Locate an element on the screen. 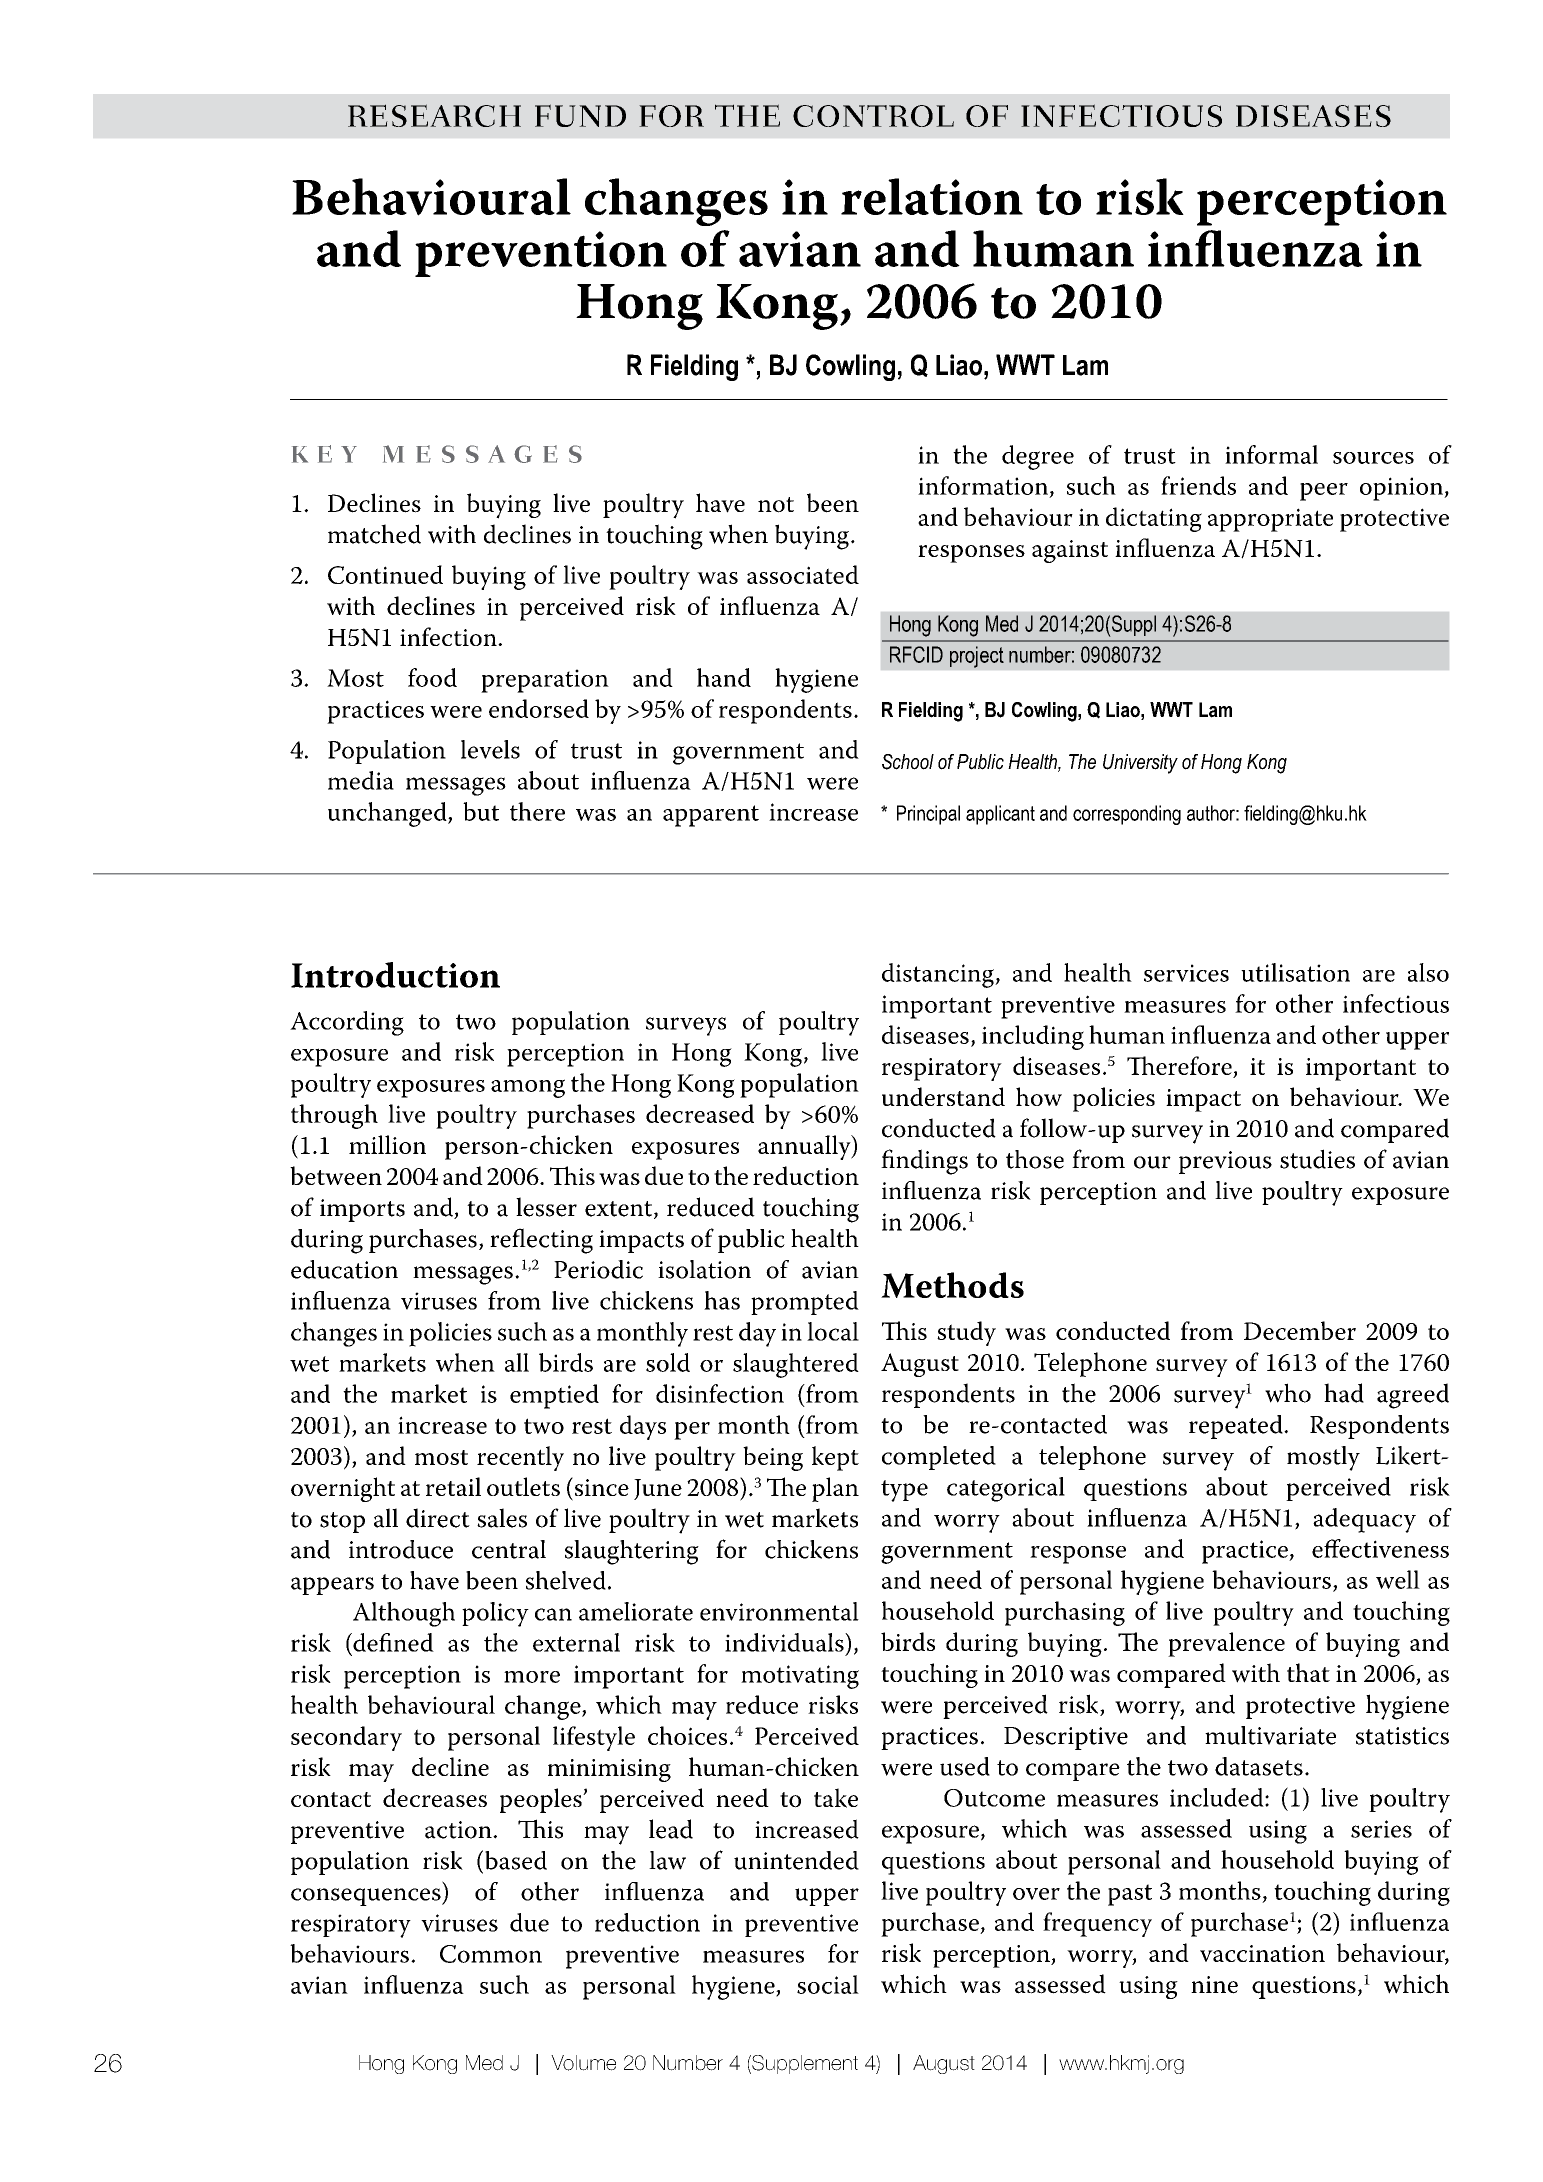  vaccination is located at coordinates (1262, 1953).
